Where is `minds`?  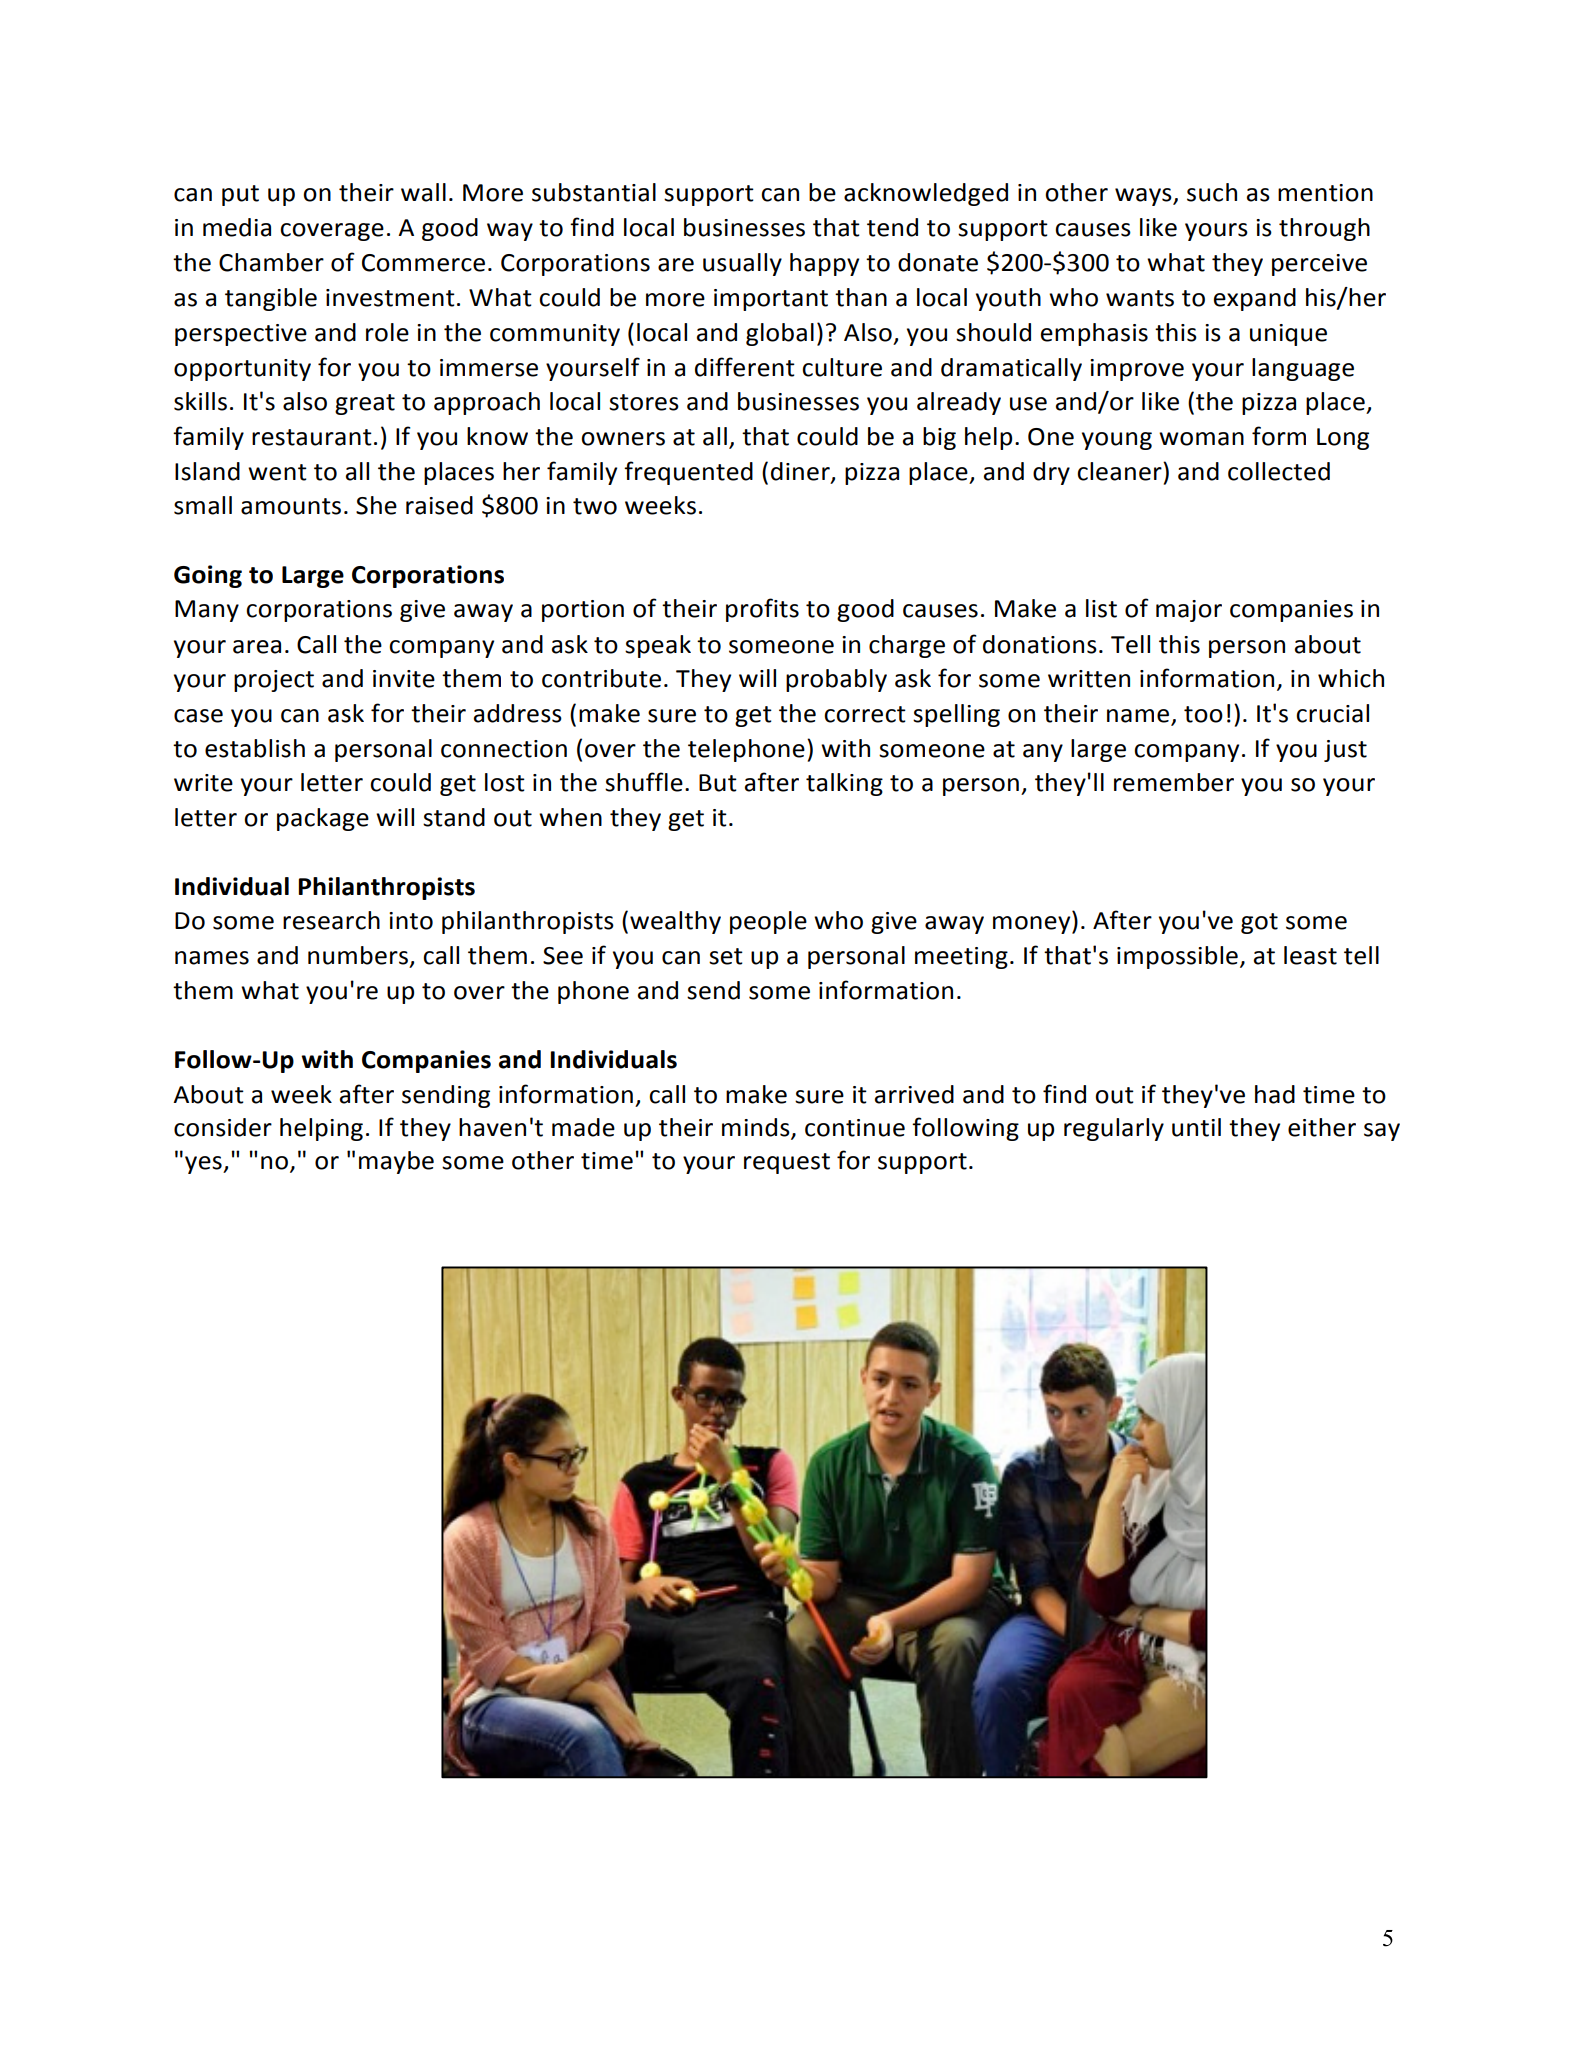
minds is located at coordinates (757, 1128).
